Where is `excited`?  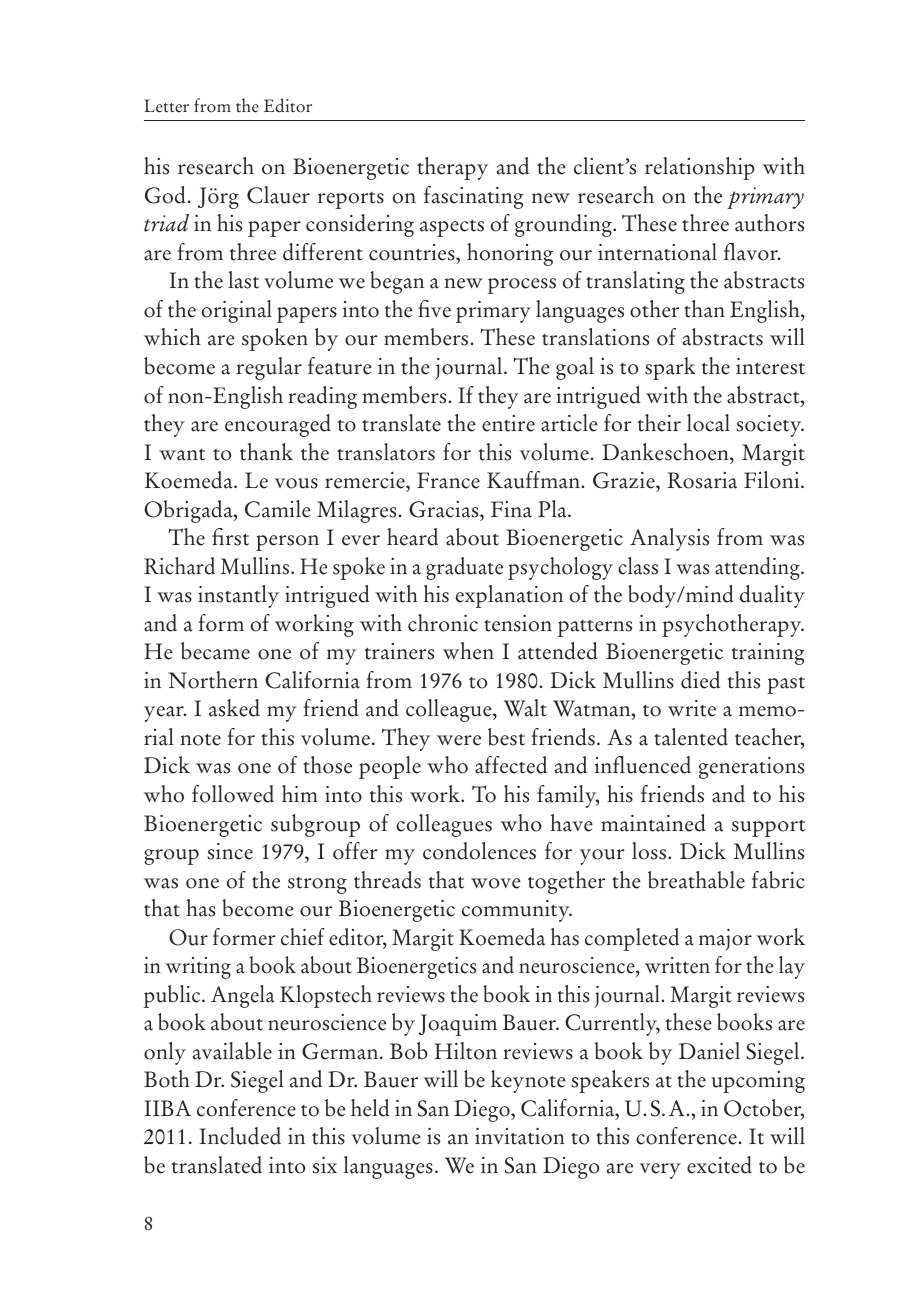 excited is located at coordinates (719, 1165).
